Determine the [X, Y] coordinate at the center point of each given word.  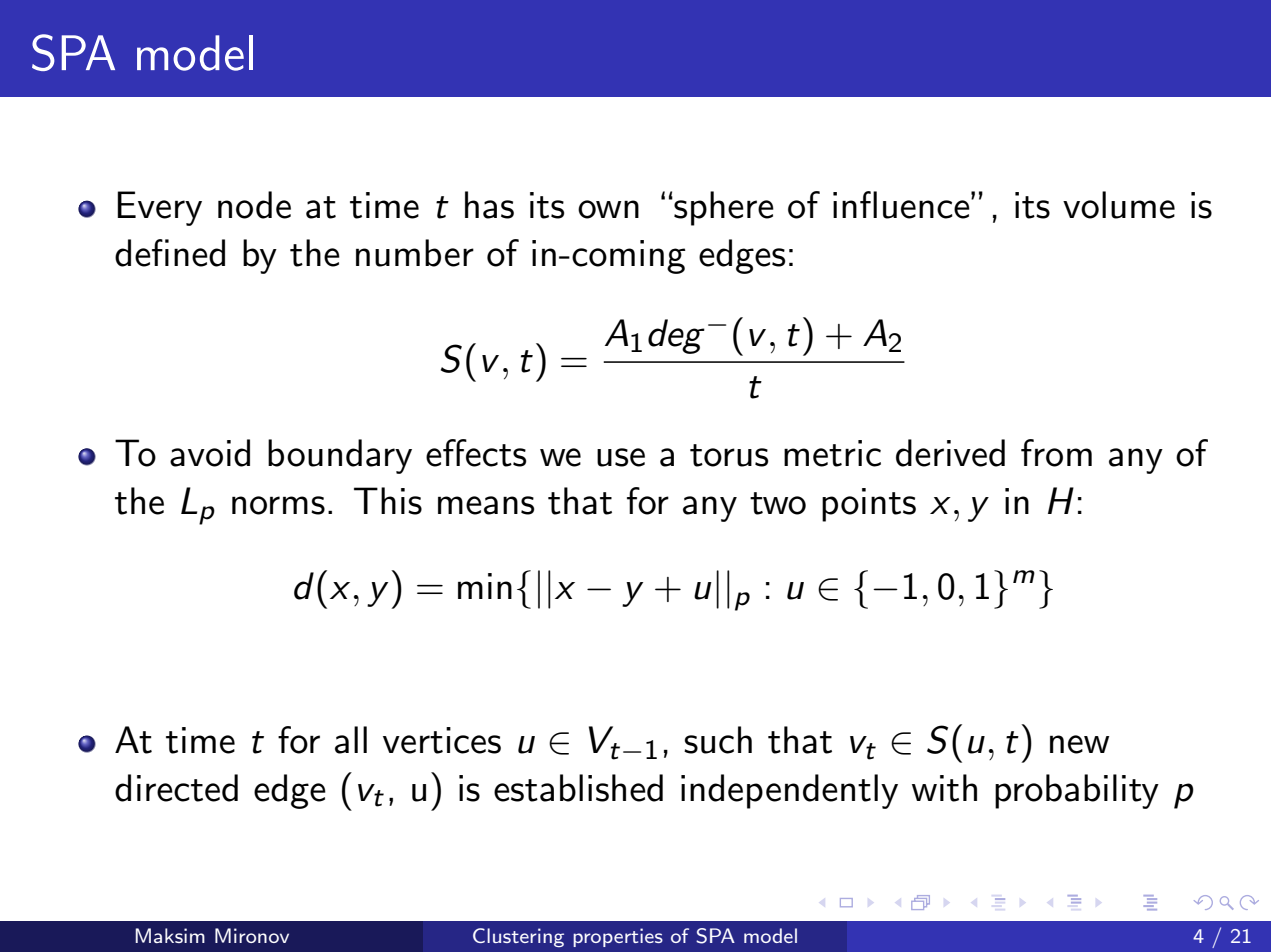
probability [1077, 791]
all [351, 740]
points [869, 505]
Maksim [170, 935]
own [608, 209]
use [621, 457]
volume [1119, 205]
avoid [210, 453]
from [1056, 453]
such [718, 740]
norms [278, 505]
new [1079, 744]
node [254, 205]
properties [618, 937]
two [778, 503]
